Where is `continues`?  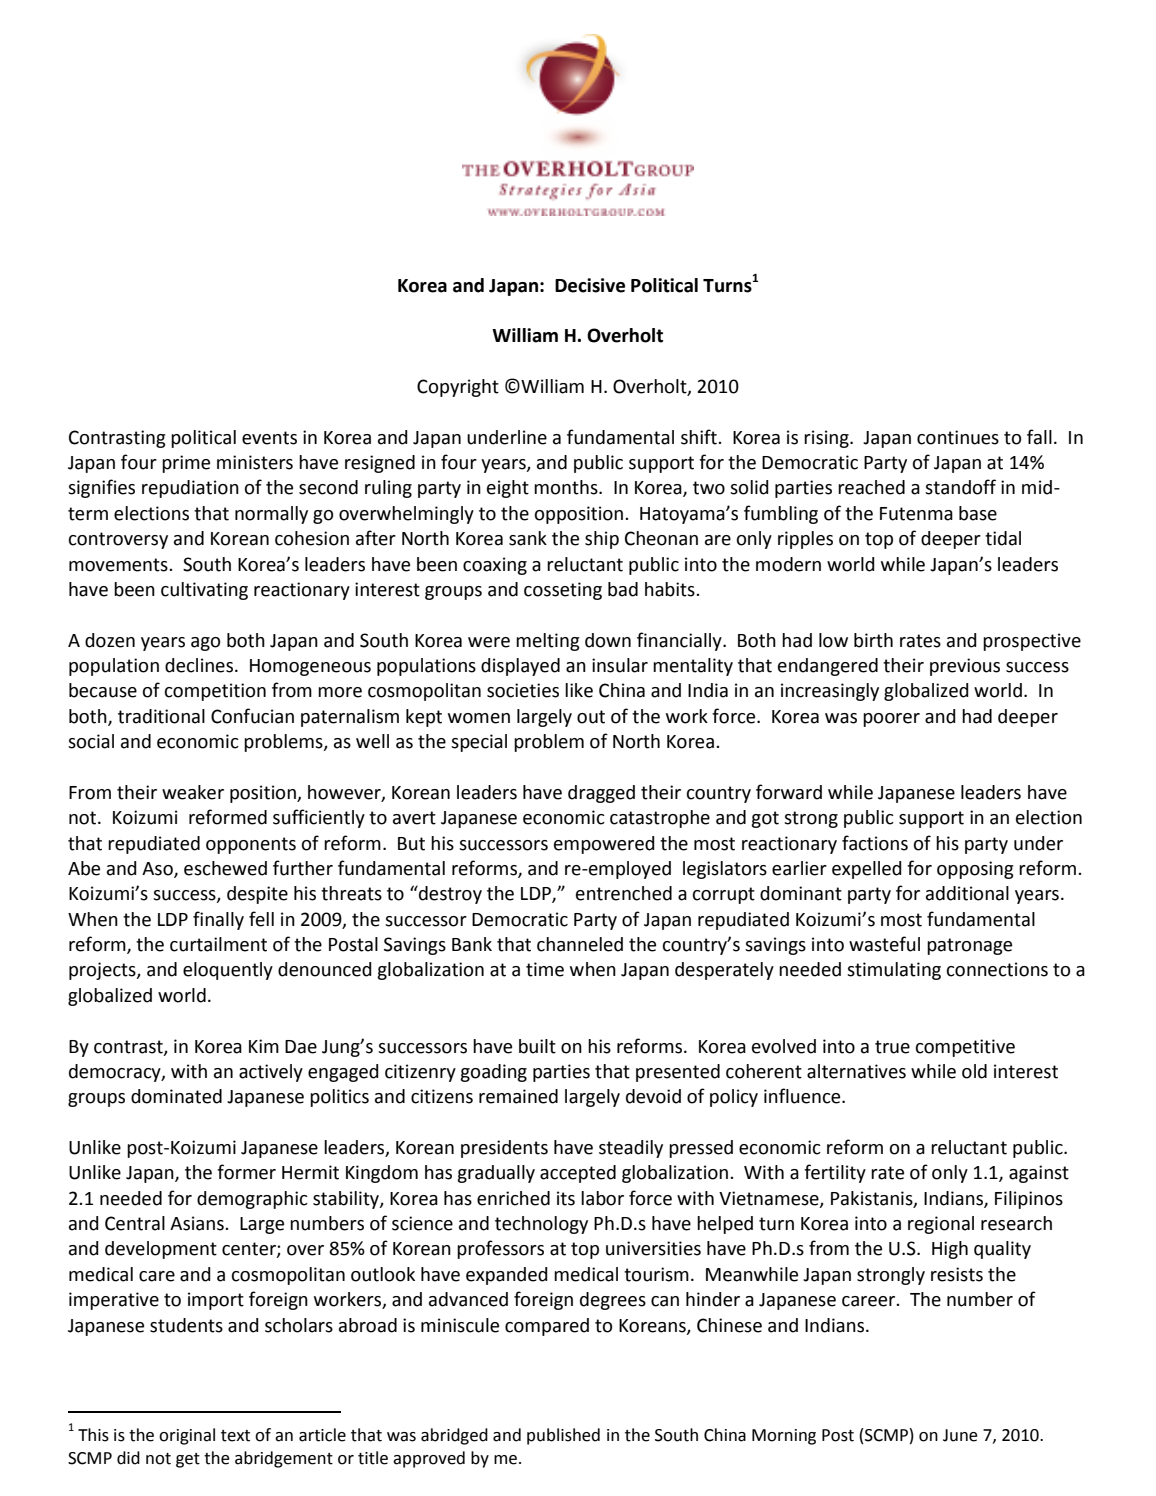 continues is located at coordinates (958, 437).
